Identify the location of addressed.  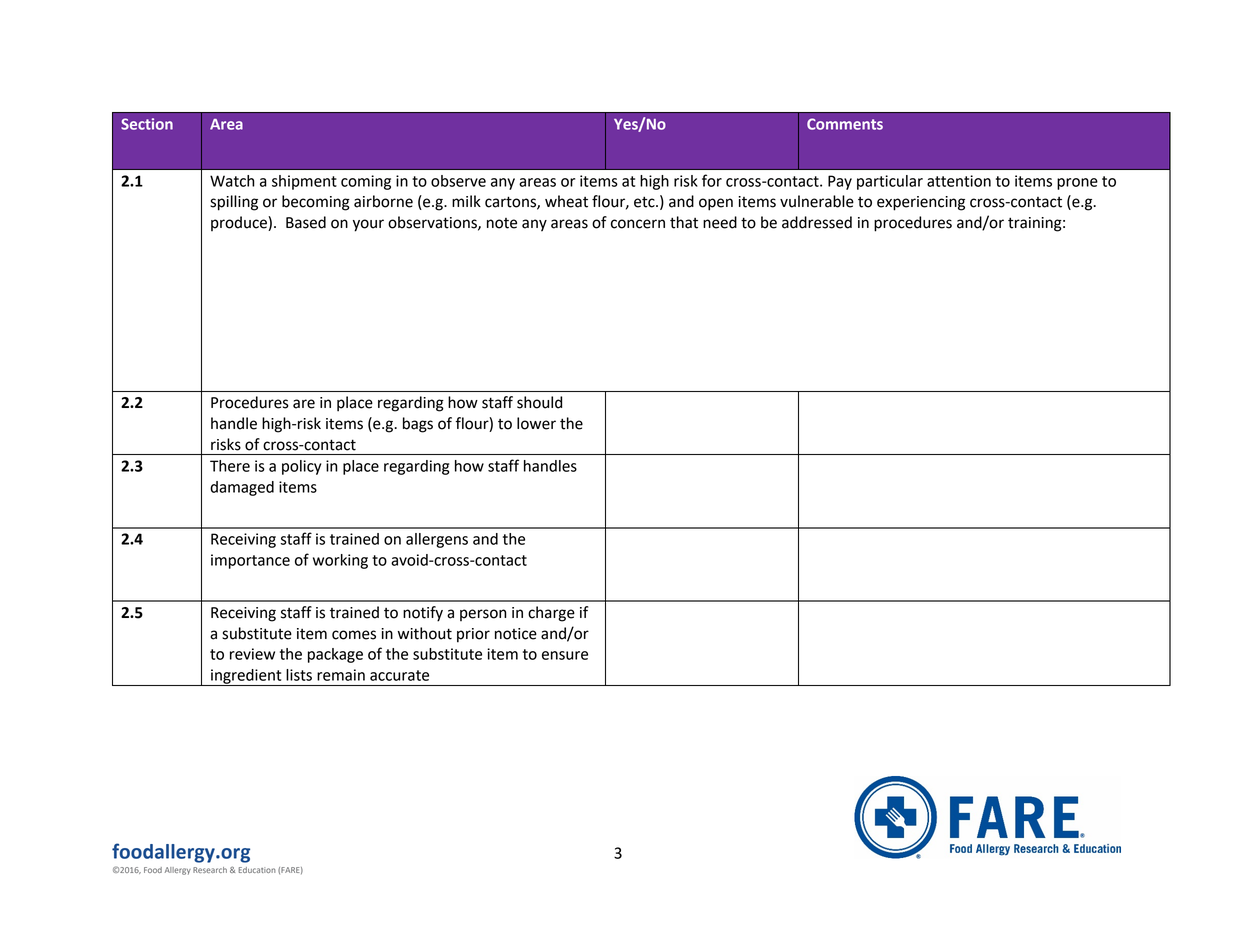
(817, 222).
